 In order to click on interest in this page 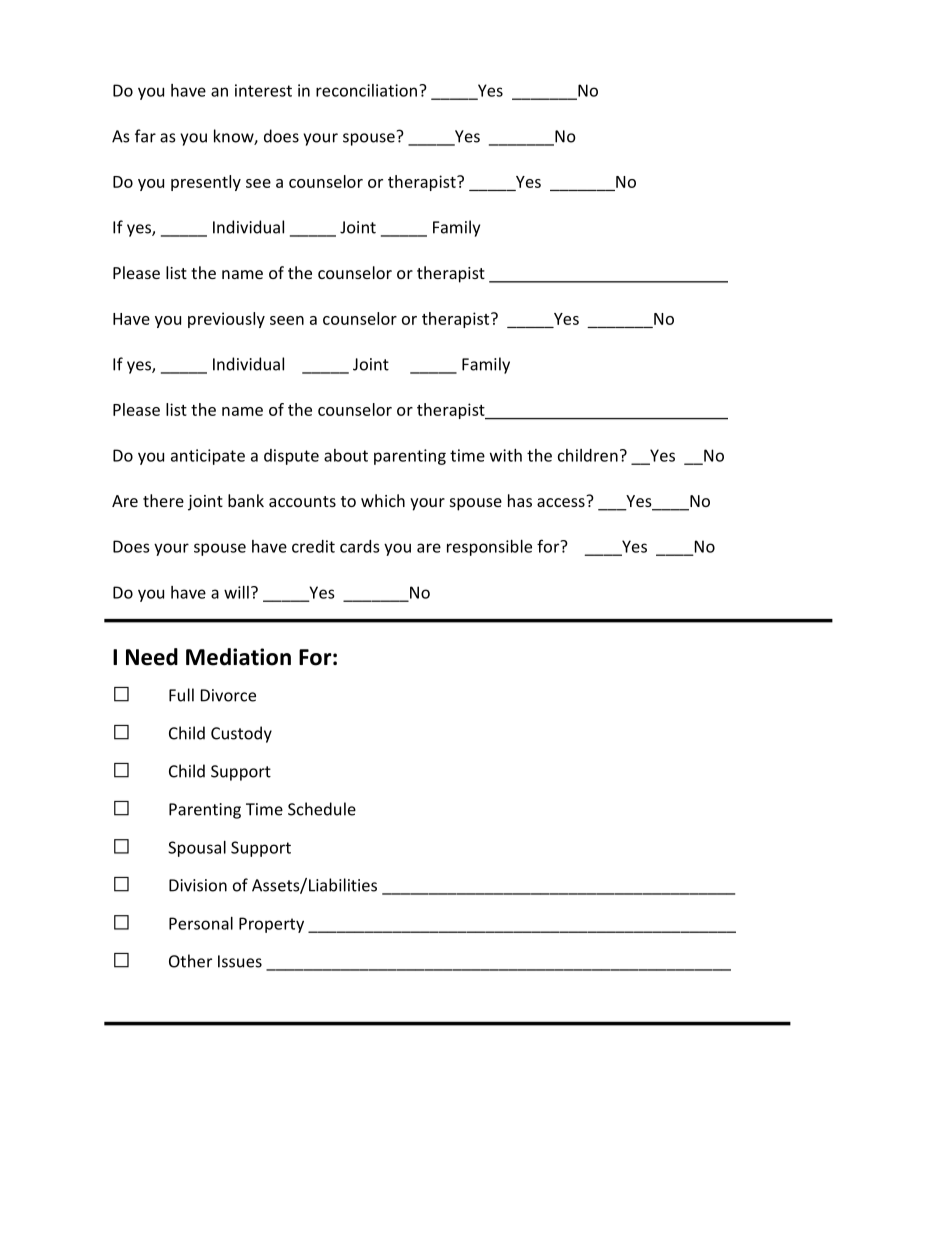, I will do `click(263, 90)`.
